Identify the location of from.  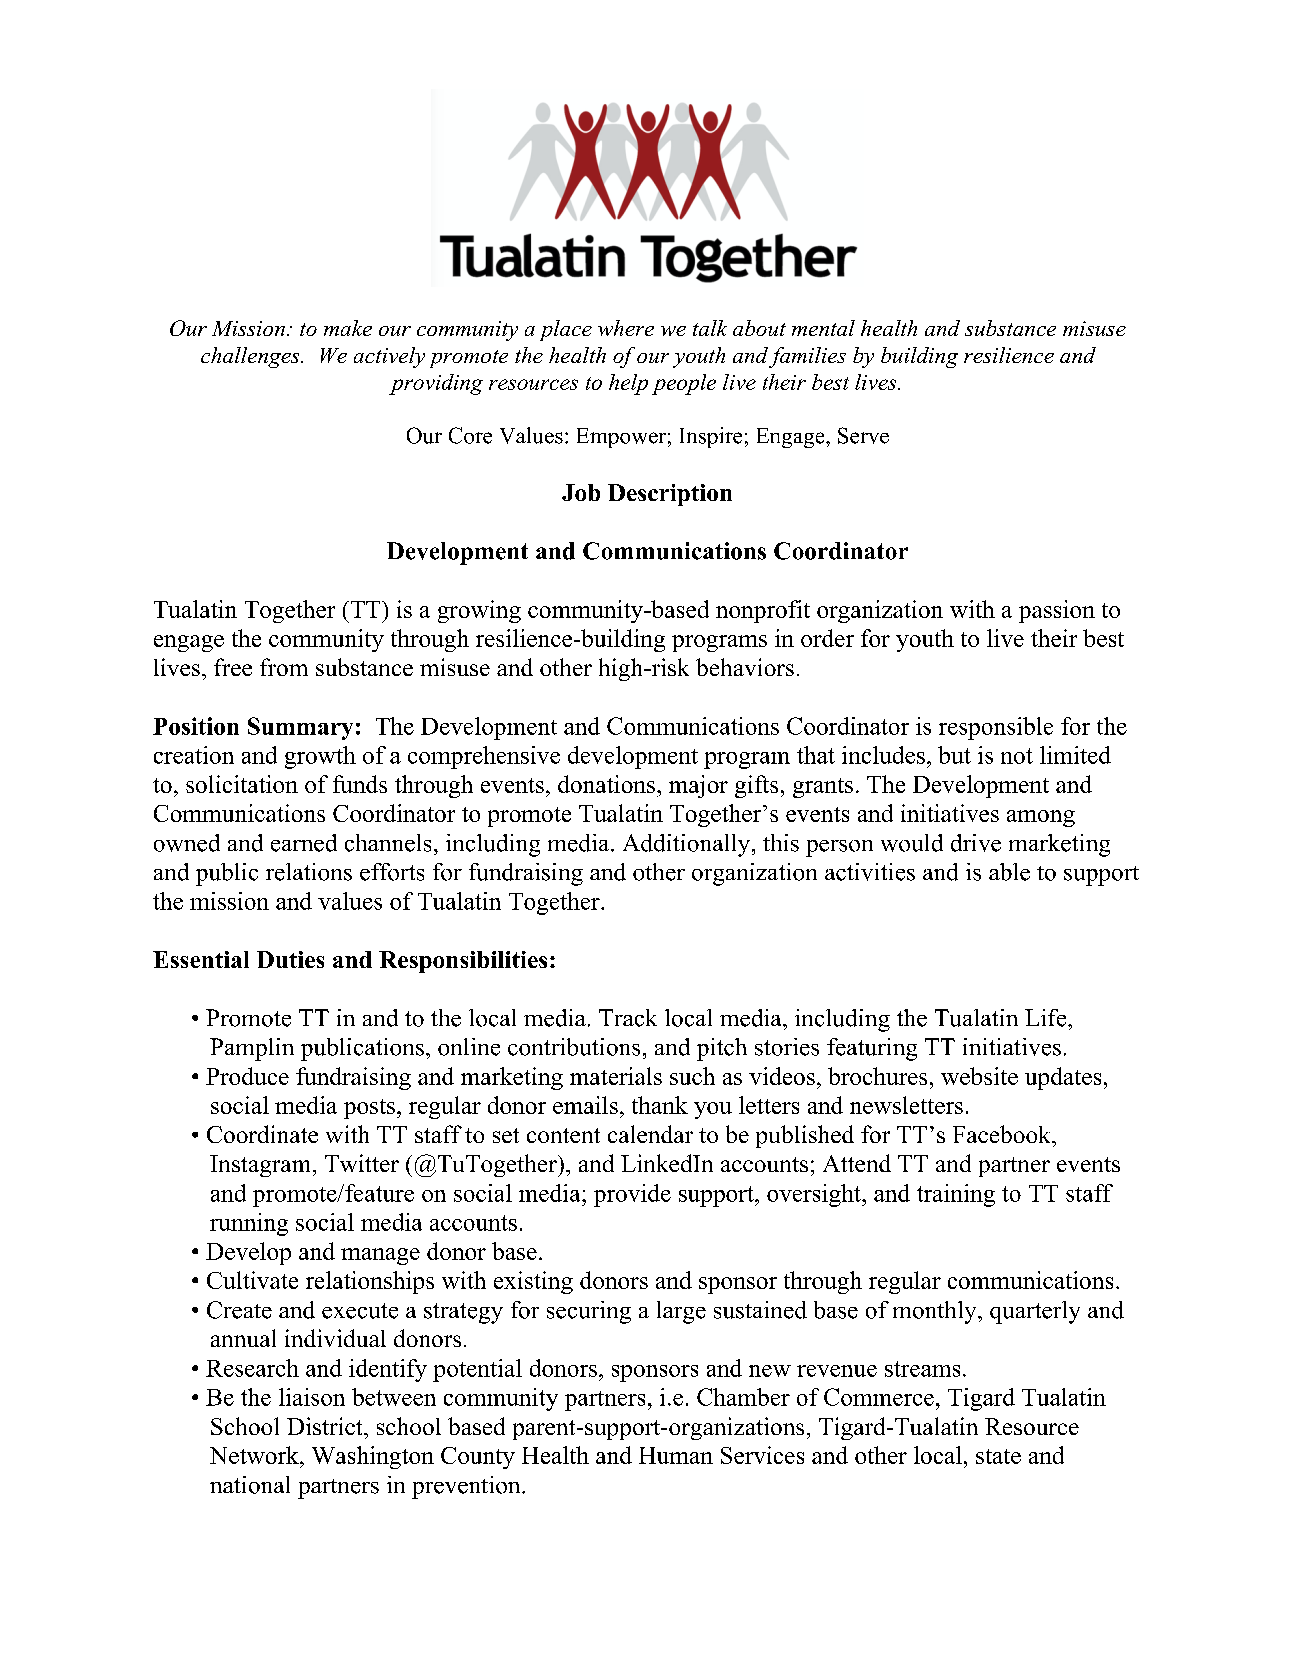
(284, 667).
